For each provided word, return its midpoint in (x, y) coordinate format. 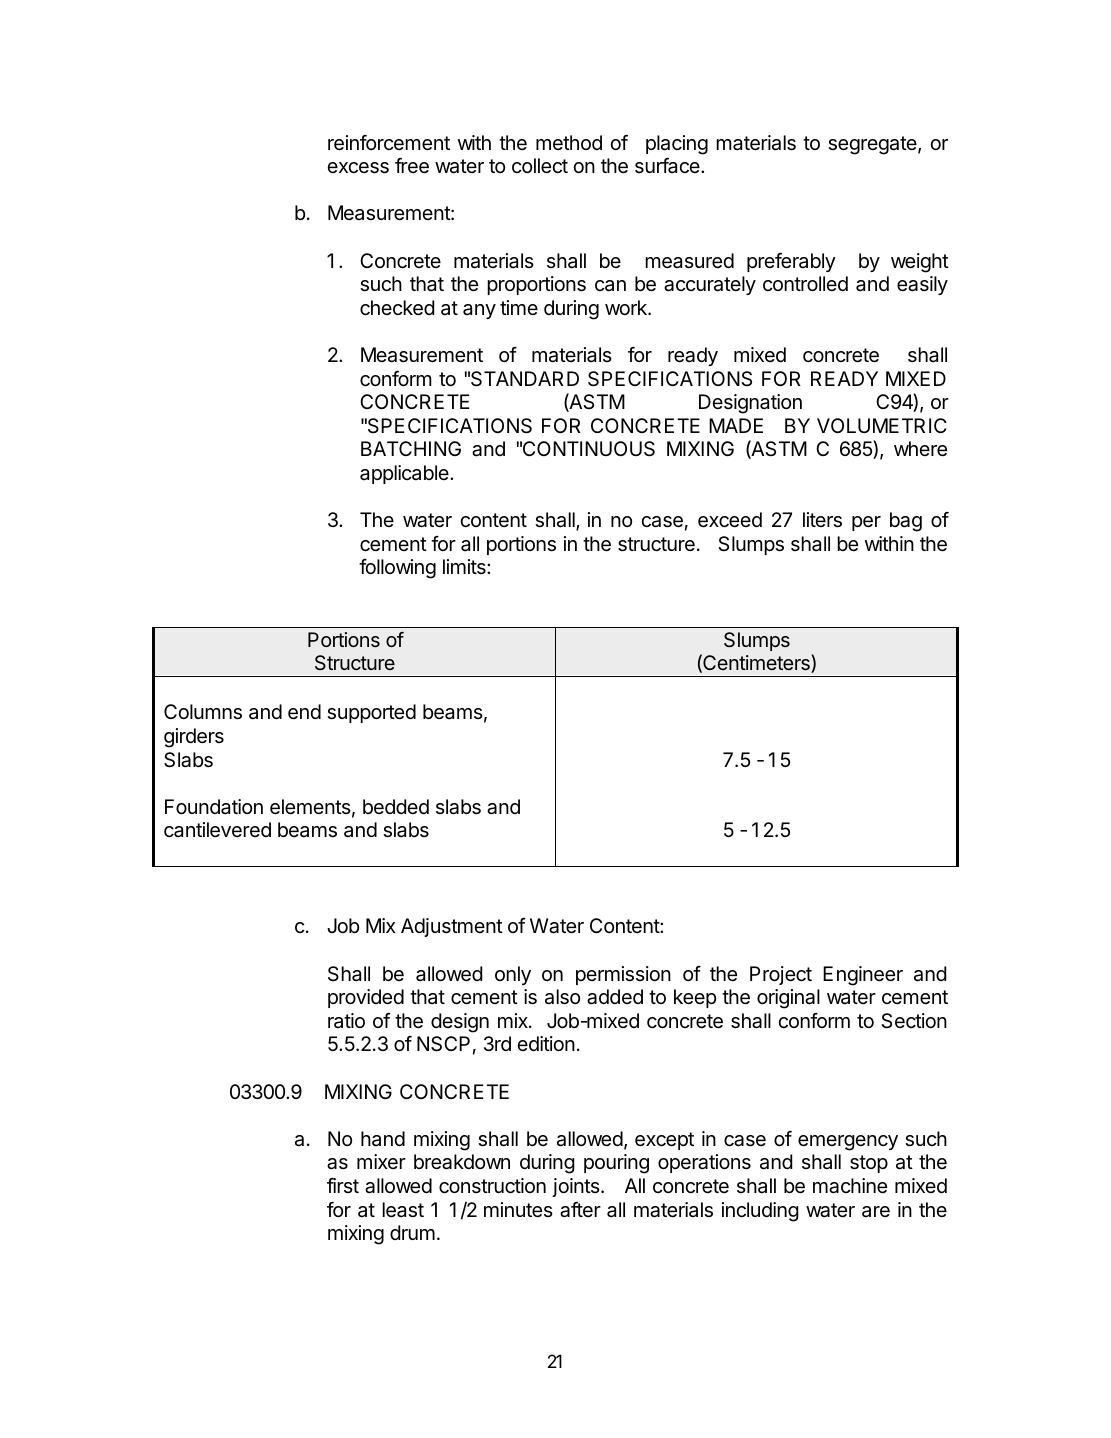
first (343, 1185)
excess (358, 168)
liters (822, 520)
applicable (405, 474)
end (304, 712)
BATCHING (411, 448)
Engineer (863, 976)
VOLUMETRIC (882, 425)
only (513, 975)
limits (465, 566)
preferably (791, 262)
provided (366, 998)
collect (540, 165)
